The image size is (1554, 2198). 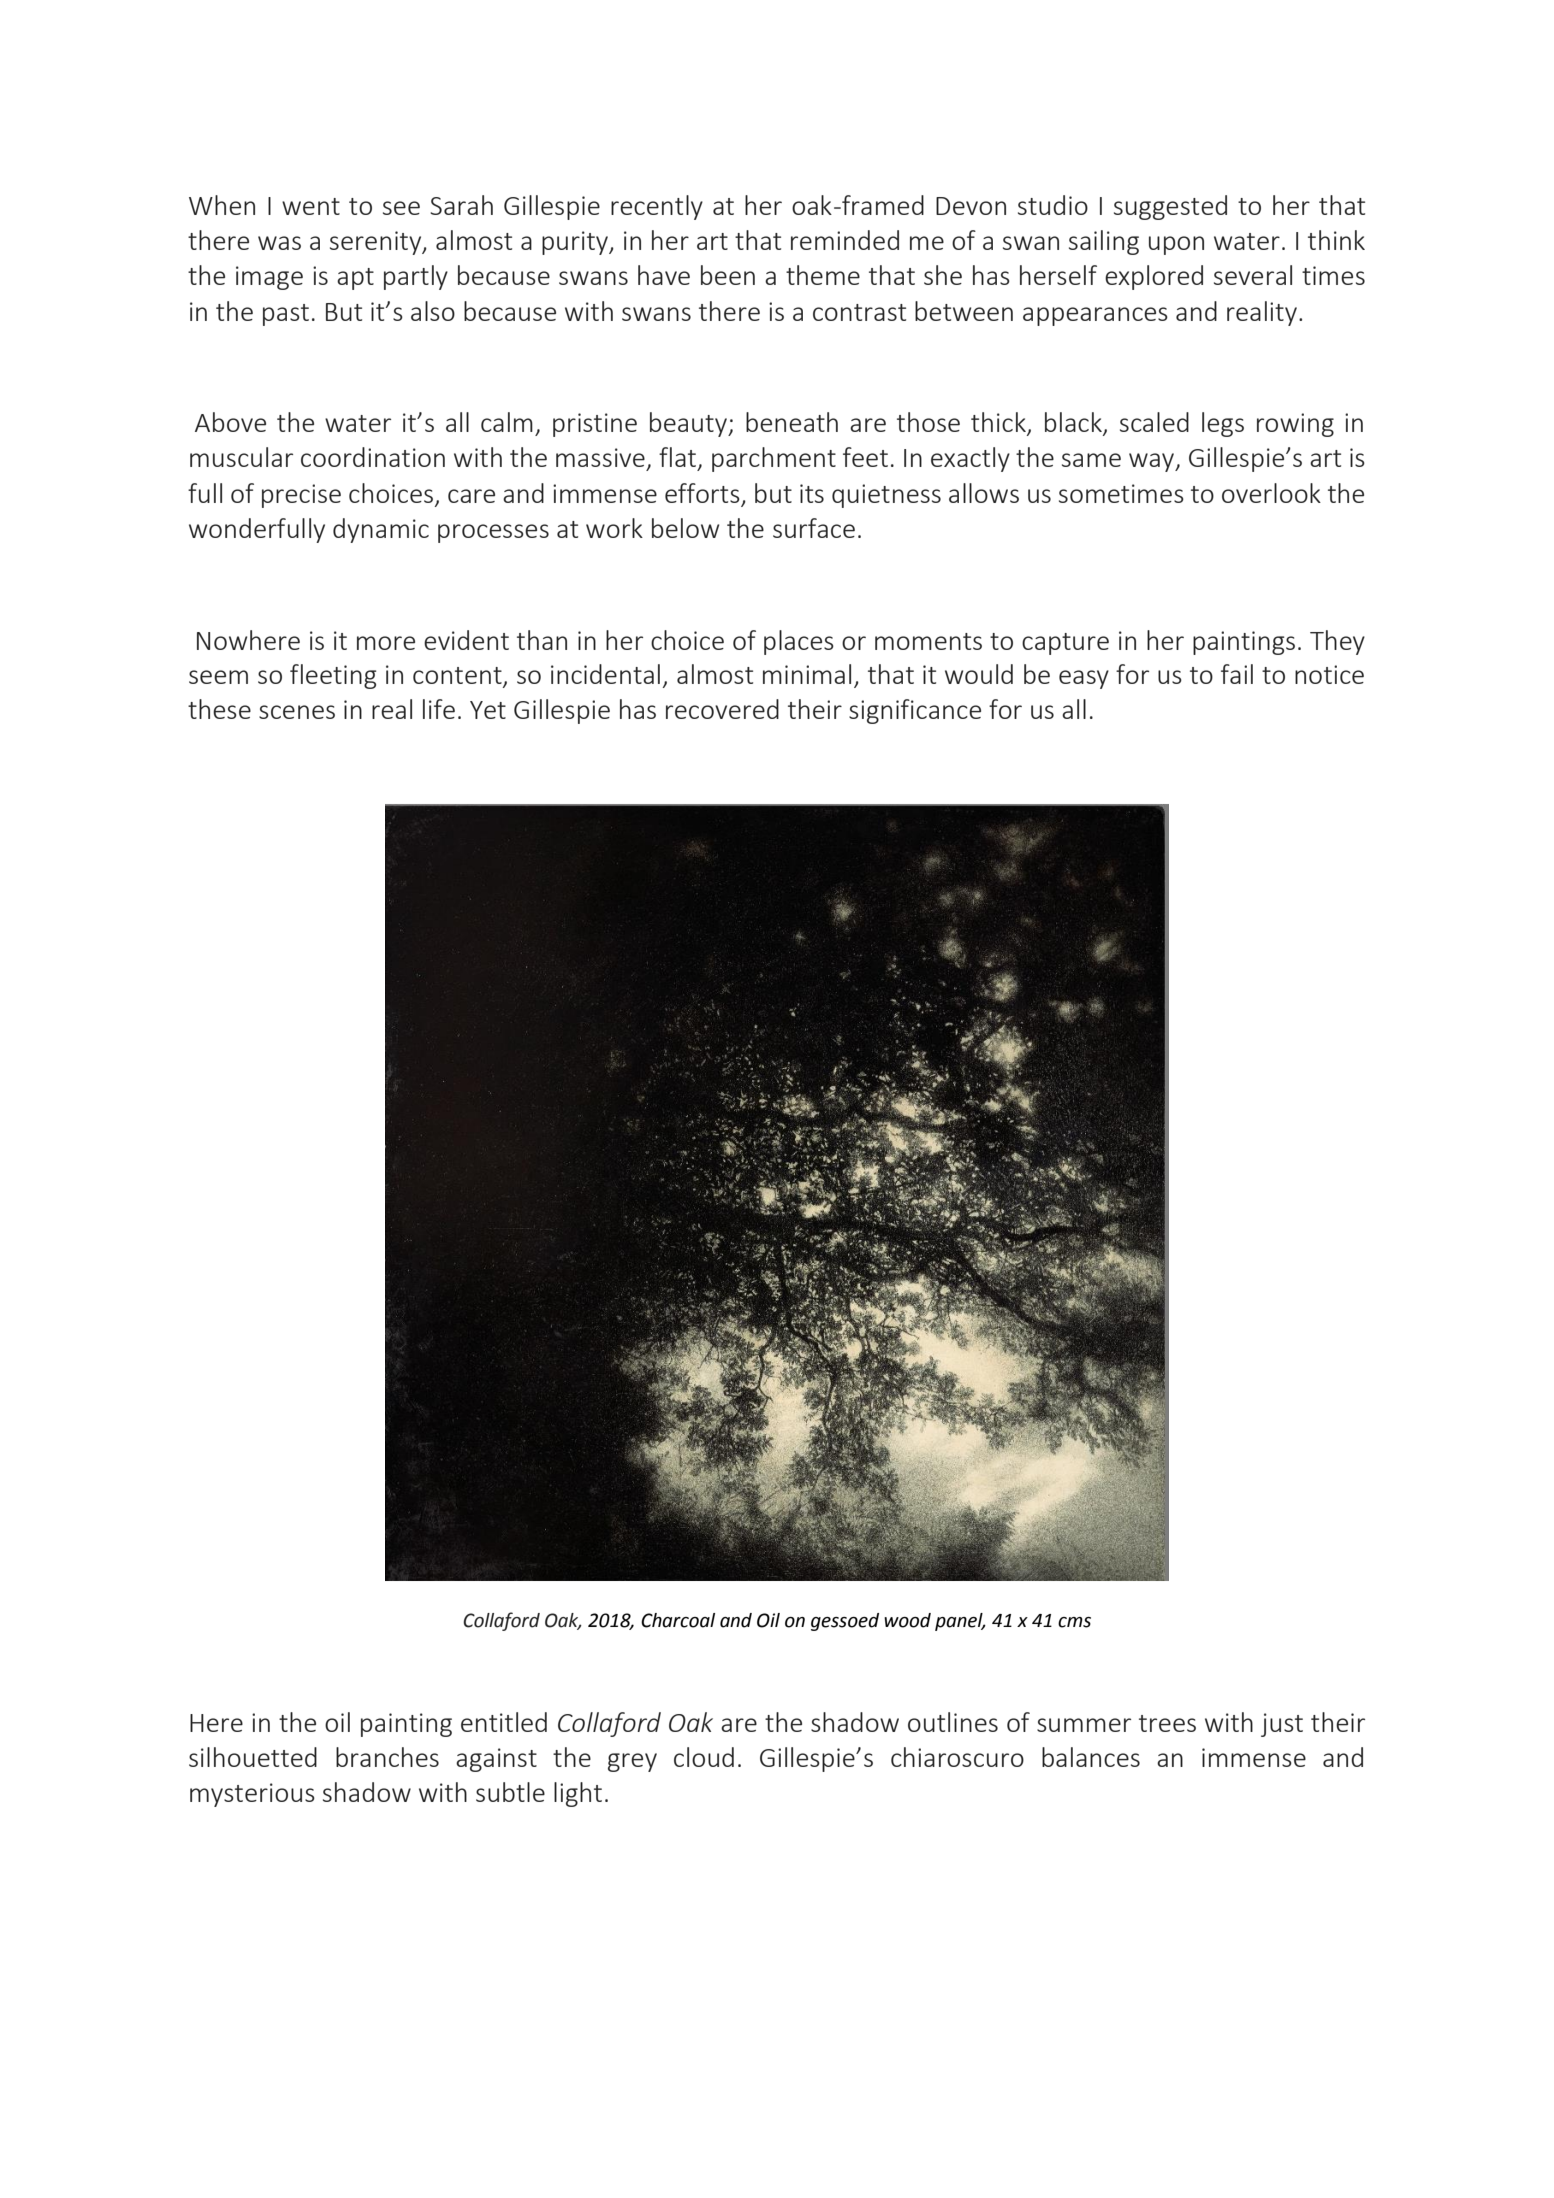 What do you see at coordinates (1074, 1622) in the page?
I see `cms` at bounding box center [1074, 1622].
